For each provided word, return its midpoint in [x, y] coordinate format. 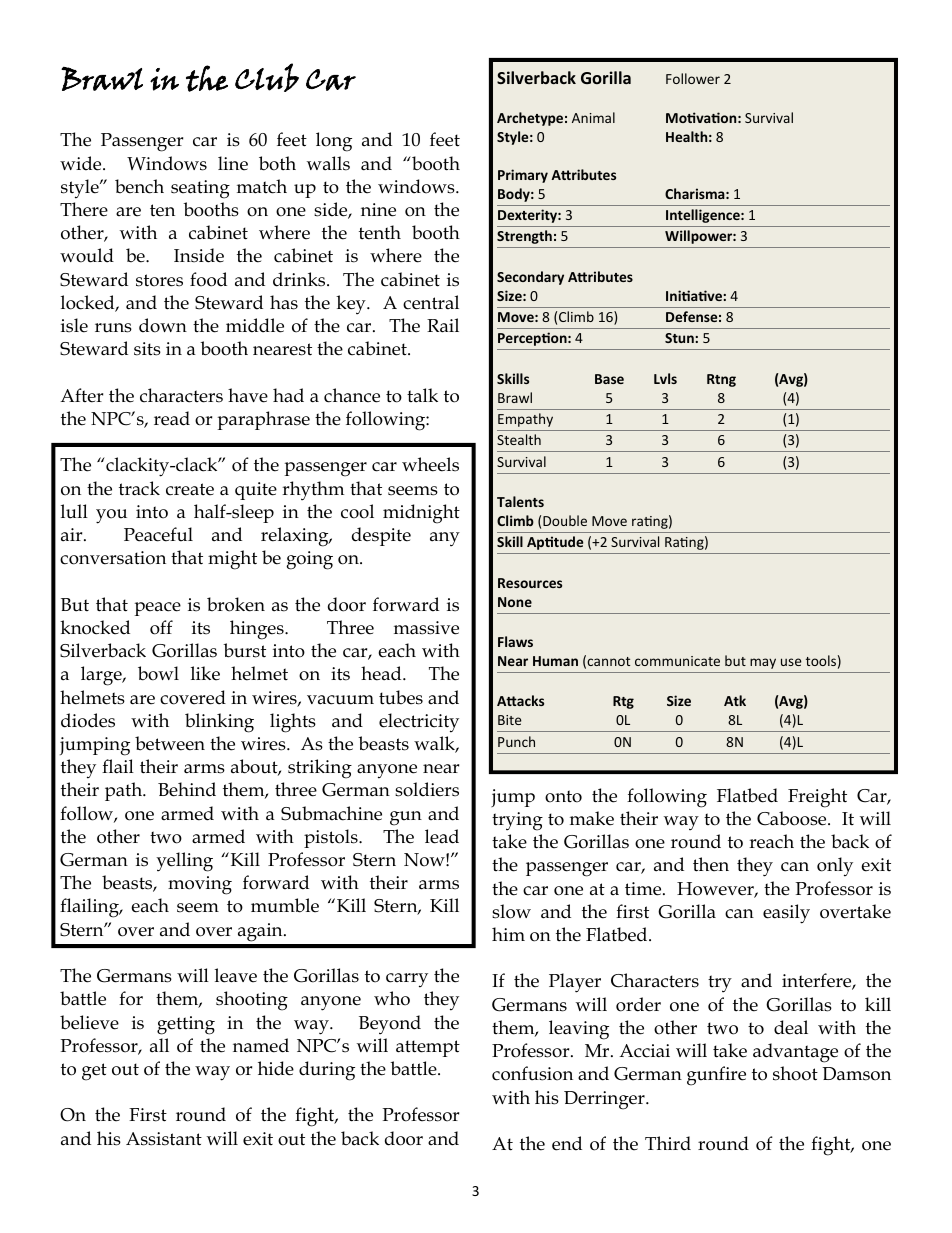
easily [786, 914]
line [233, 163]
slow [511, 911]
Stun [680, 338]
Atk [735, 700]
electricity [419, 723]
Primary [523, 176]
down [163, 325]
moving [200, 885]
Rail [443, 325]
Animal [593, 117]
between [170, 743]
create [190, 489]
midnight [421, 514]
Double [565, 520]
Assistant [164, 1139]
